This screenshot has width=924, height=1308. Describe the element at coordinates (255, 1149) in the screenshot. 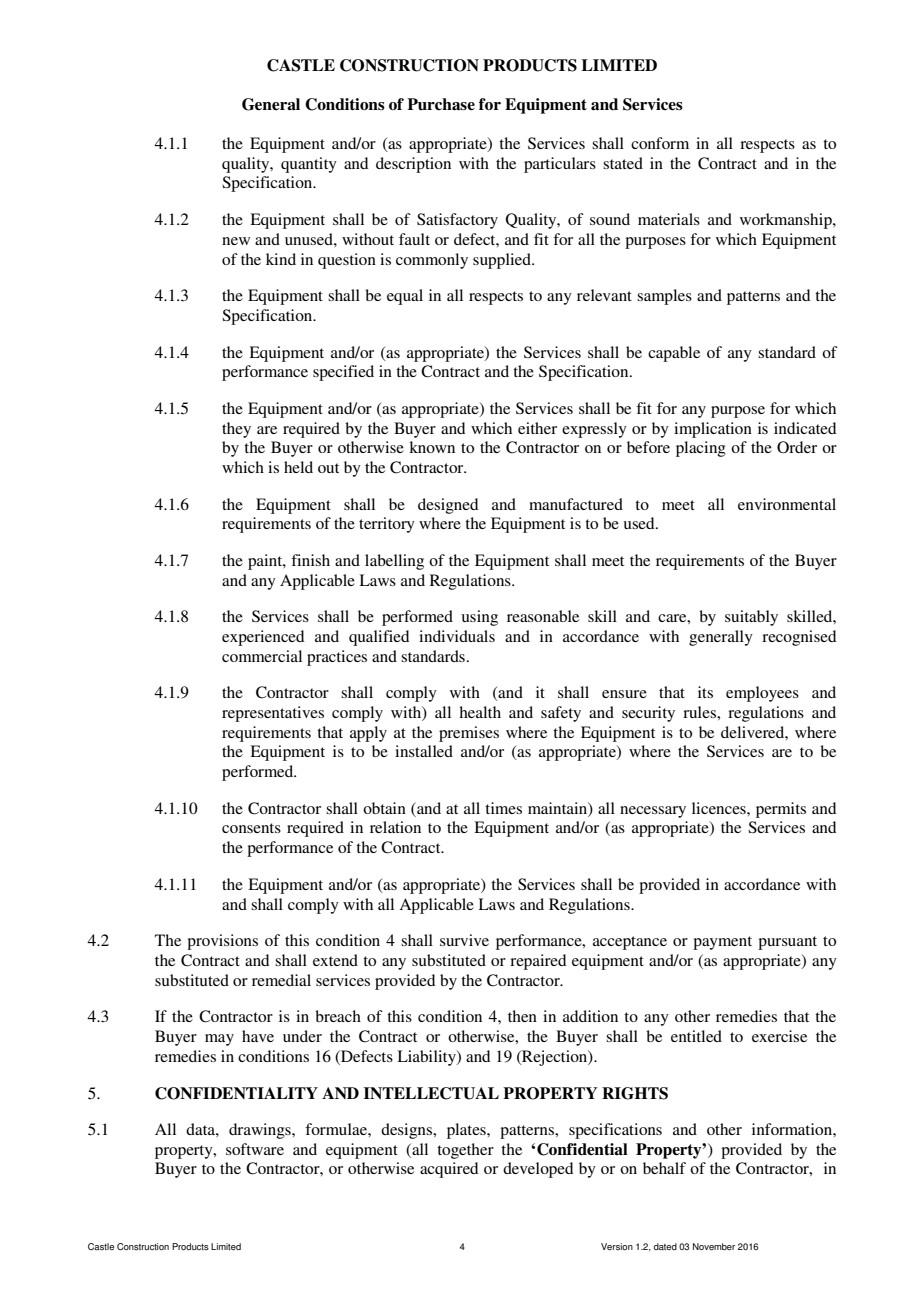

I see `software` at that location.
